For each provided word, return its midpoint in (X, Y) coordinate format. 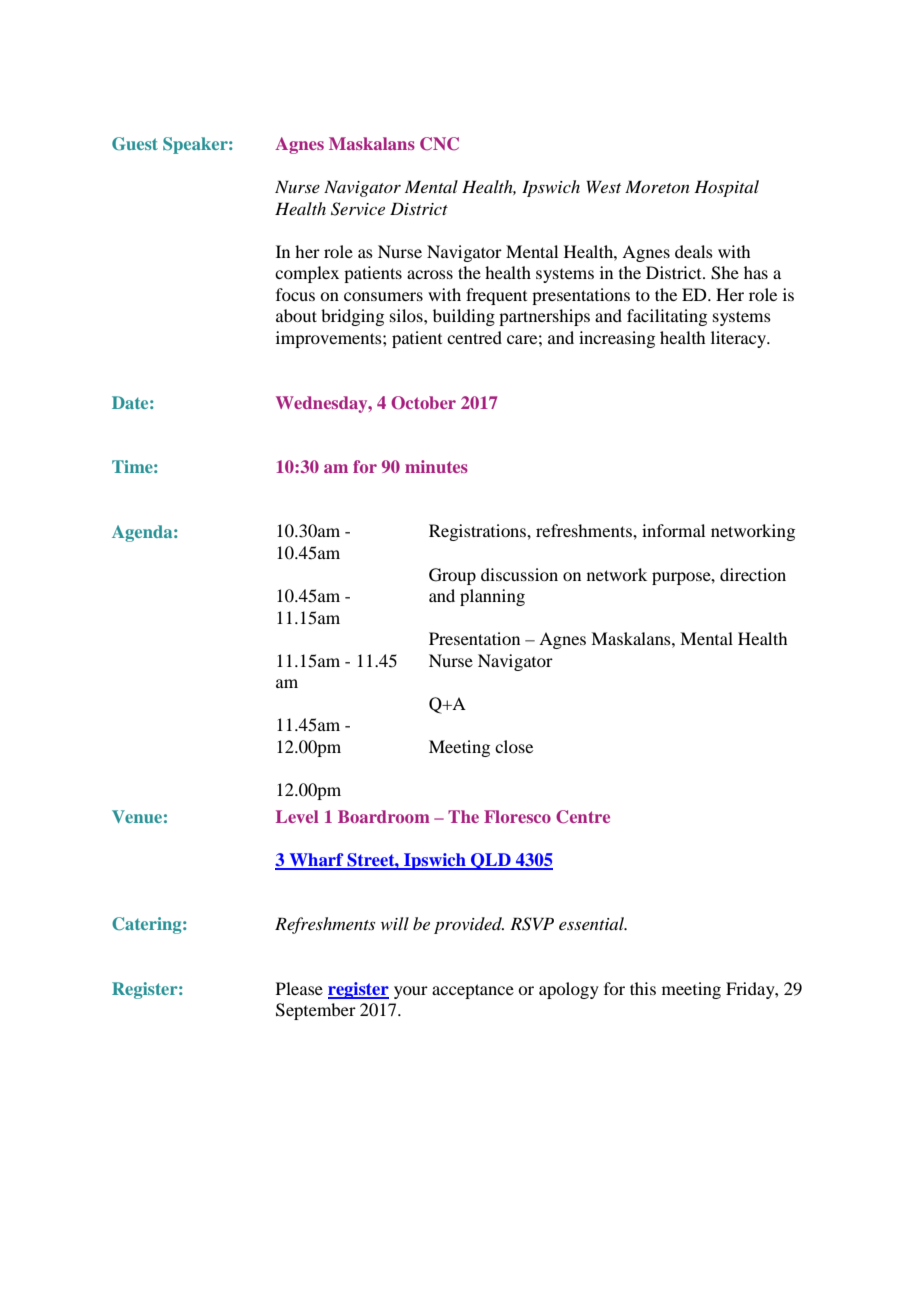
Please (299, 988)
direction (753, 574)
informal (673, 530)
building (464, 317)
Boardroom (384, 816)
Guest (135, 144)
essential (593, 923)
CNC (439, 144)
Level (297, 816)
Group (452, 576)
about (296, 315)
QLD (491, 861)
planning (492, 597)
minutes (436, 466)
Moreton (657, 186)
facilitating (667, 317)
